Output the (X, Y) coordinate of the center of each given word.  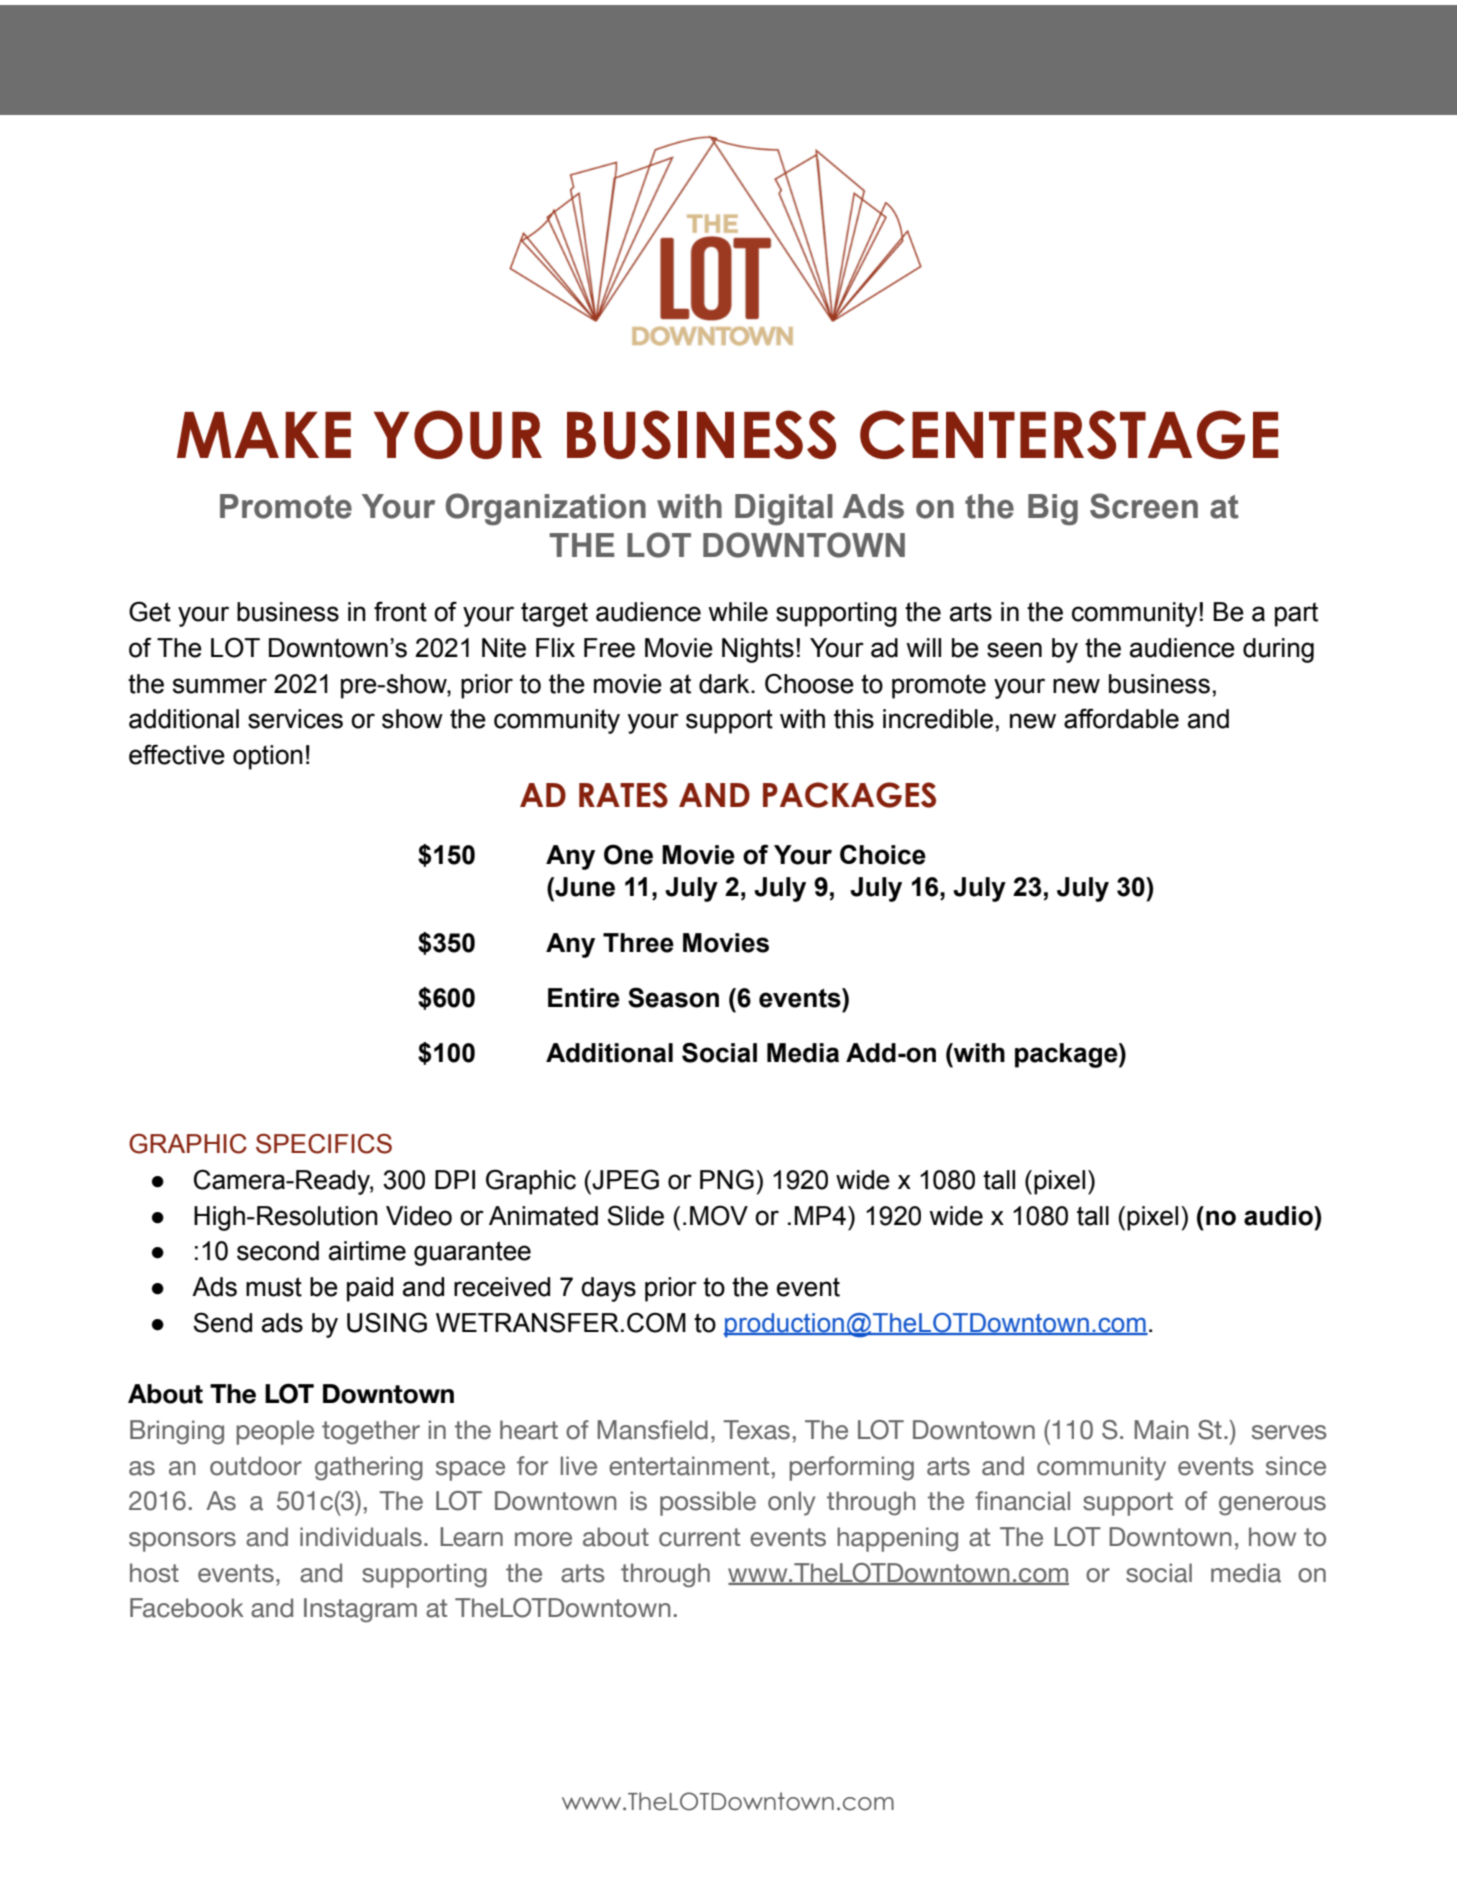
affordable (1121, 718)
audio (1279, 1216)
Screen (1144, 506)
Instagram (360, 1610)
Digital (784, 509)
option (268, 757)
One (628, 854)
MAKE (264, 435)
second (278, 1251)
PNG (727, 1179)
